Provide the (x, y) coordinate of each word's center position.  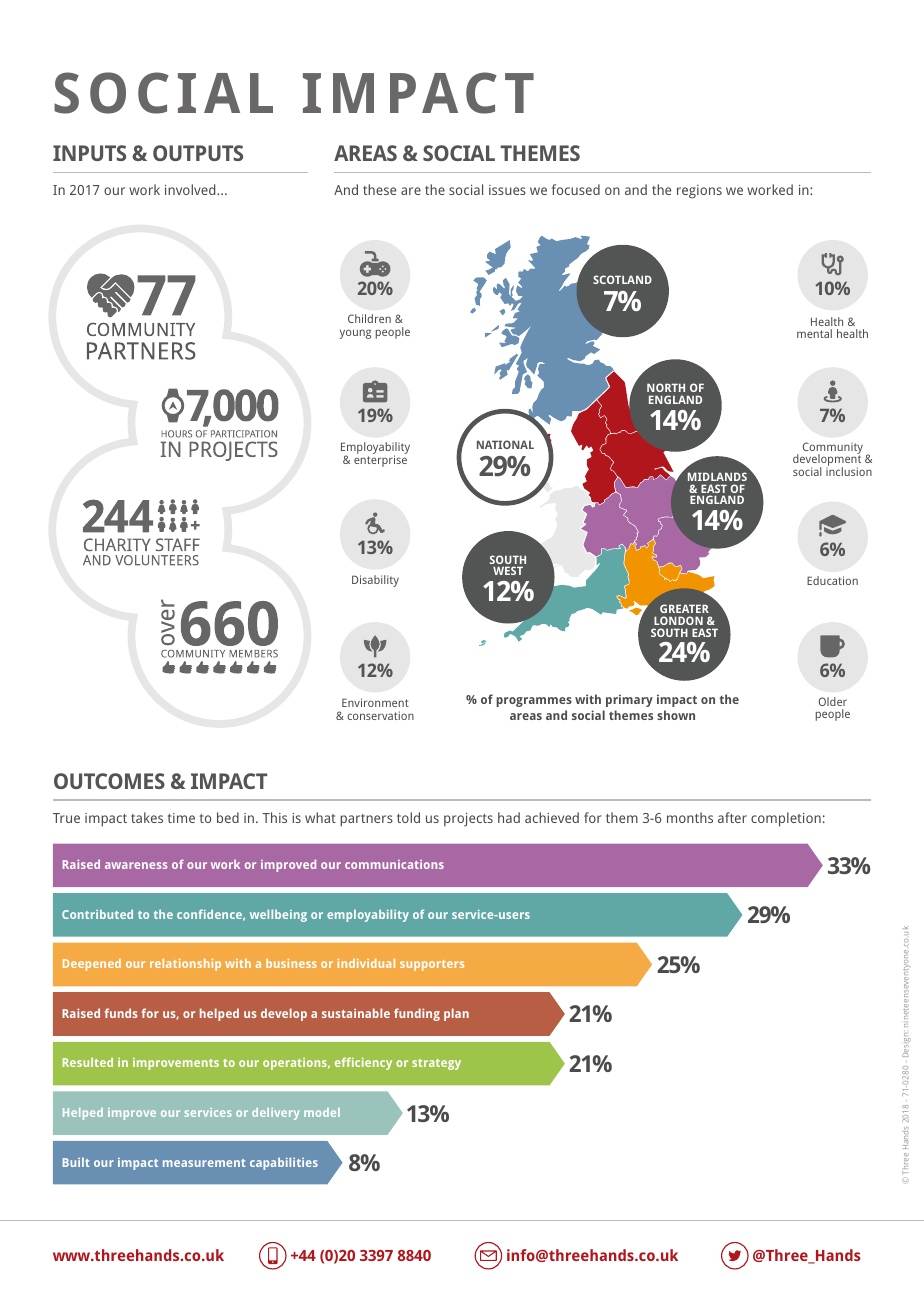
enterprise (380, 460)
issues (507, 190)
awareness (136, 865)
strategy (436, 1064)
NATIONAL (505, 444)
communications (394, 864)
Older (833, 701)
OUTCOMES (109, 781)
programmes (534, 702)
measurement (204, 1163)
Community (833, 449)
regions (699, 192)
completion (786, 819)
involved (191, 189)
